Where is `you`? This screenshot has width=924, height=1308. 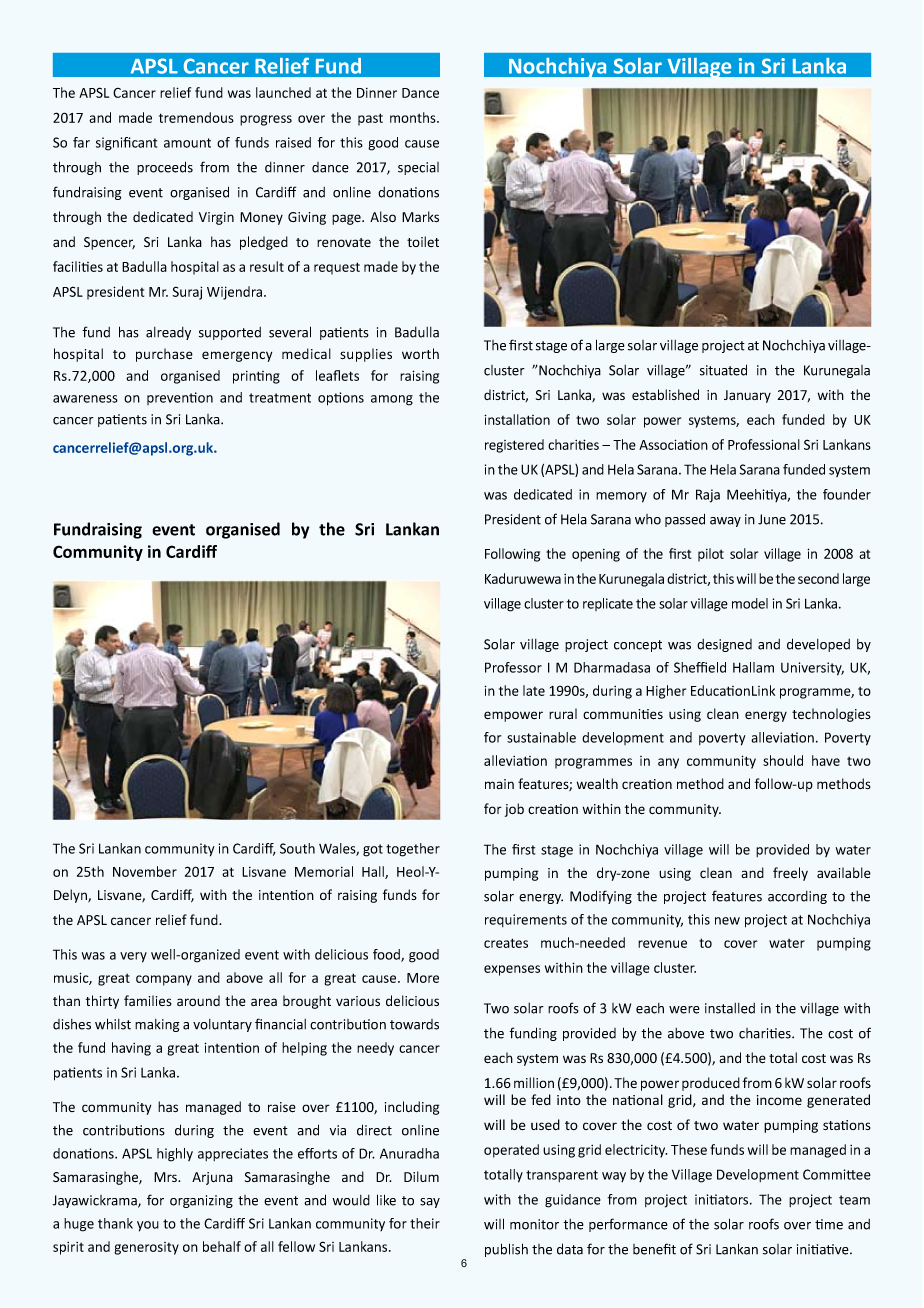 you is located at coordinates (148, 1226).
